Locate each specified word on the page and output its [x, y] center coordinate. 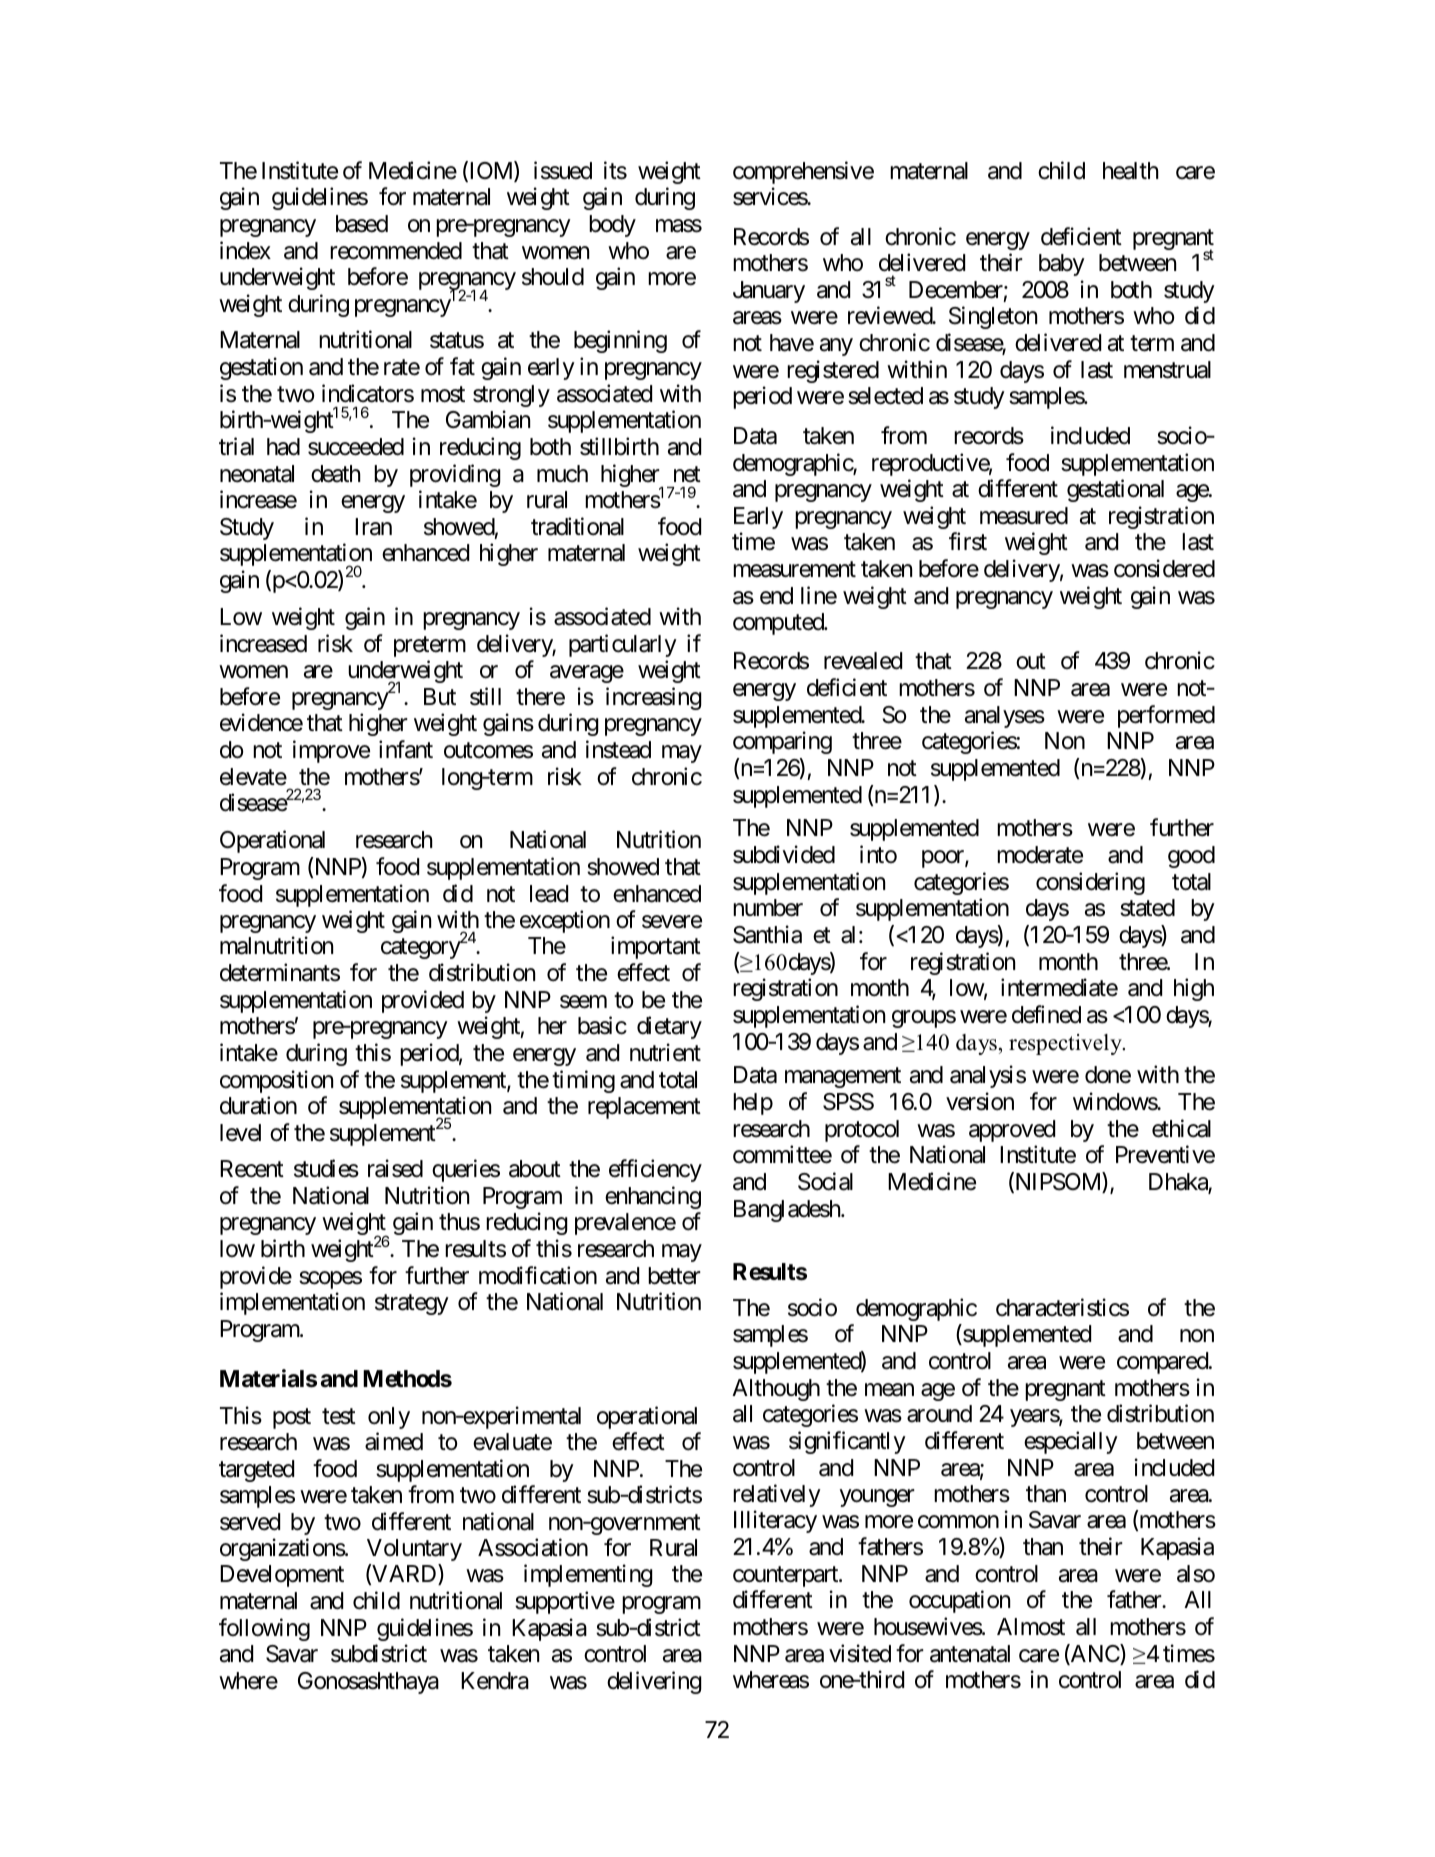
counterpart [786, 1576]
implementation [292, 1303]
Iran [373, 527]
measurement [794, 569]
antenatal [970, 1654]
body [612, 226]
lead [549, 894]
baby [1062, 265]
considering [1090, 883]
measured [1024, 516]
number [768, 908]
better [674, 1276]
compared [1163, 1363]
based [362, 224]
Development [282, 1576]
